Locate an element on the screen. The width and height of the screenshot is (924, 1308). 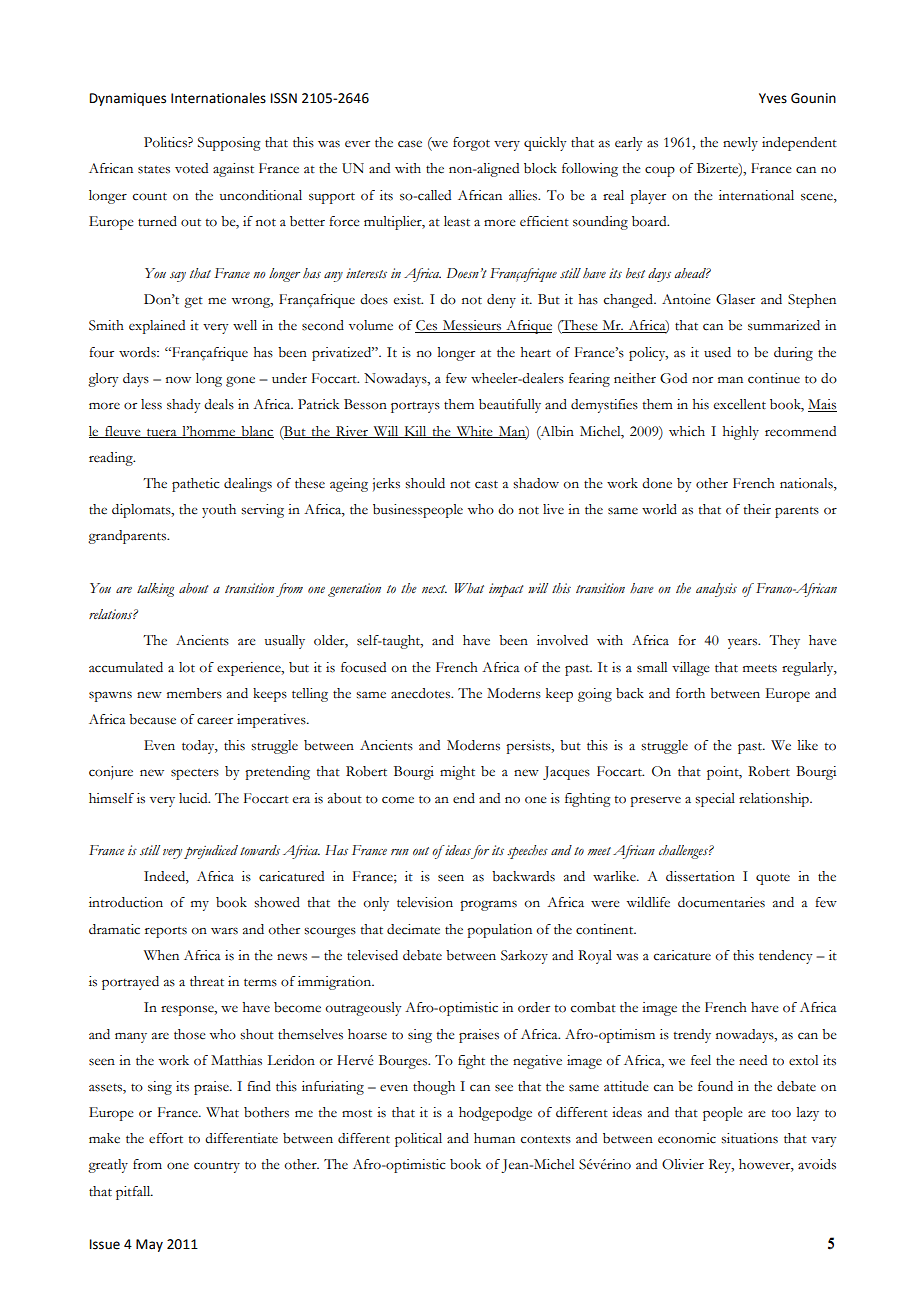
population is located at coordinates (499, 931).
